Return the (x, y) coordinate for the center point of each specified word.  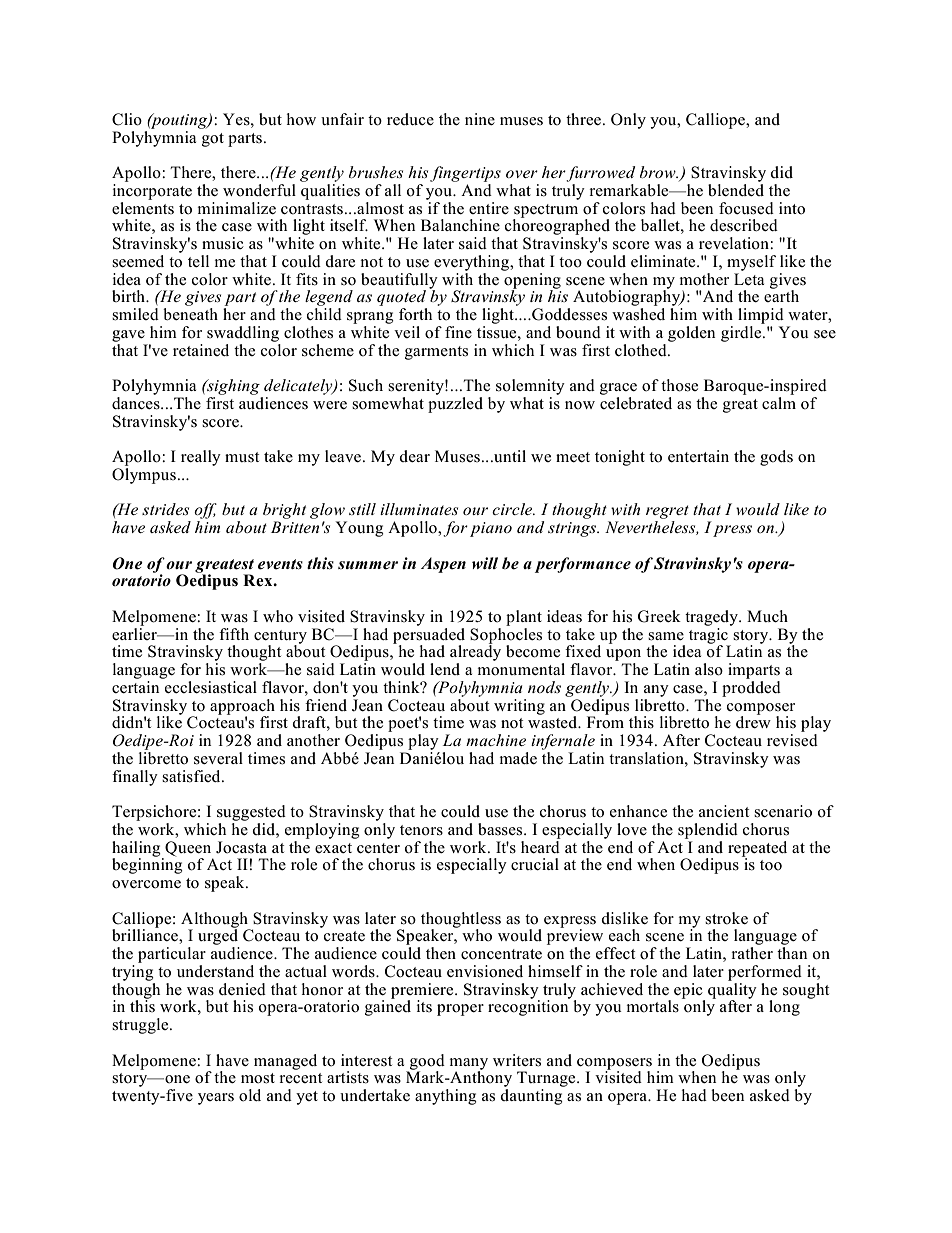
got (213, 140)
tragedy (712, 618)
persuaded (429, 635)
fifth (234, 634)
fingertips (465, 174)
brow (659, 172)
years (216, 1099)
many (469, 1065)
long (784, 1008)
